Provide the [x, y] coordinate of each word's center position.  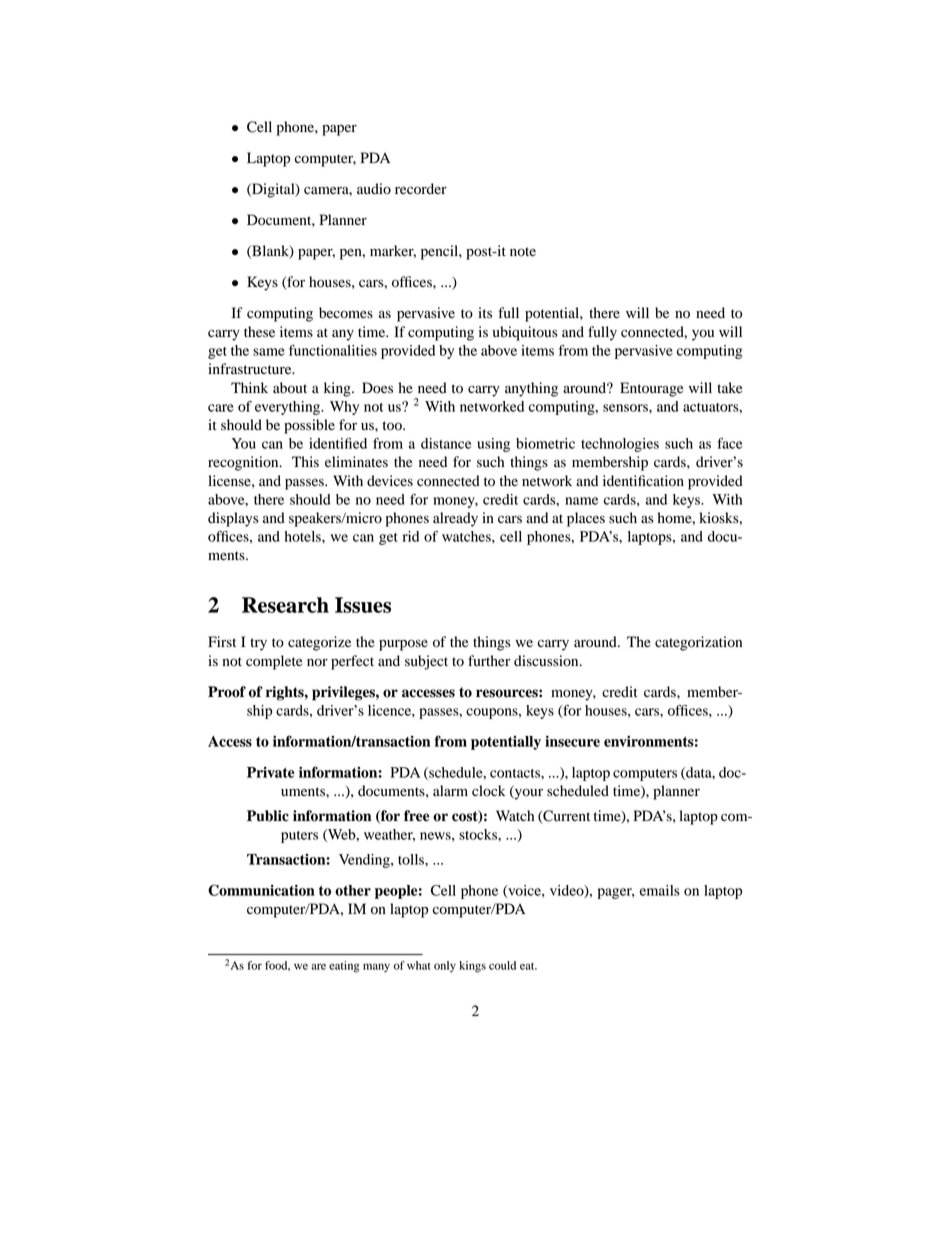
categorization [698, 643]
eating [344, 967]
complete [274, 662]
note [523, 252]
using [493, 445]
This [305, 461]
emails [660, 890]
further [489, 661]
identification [643, 481]
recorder [421, 189]
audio [374, 189]
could [502, 965]
